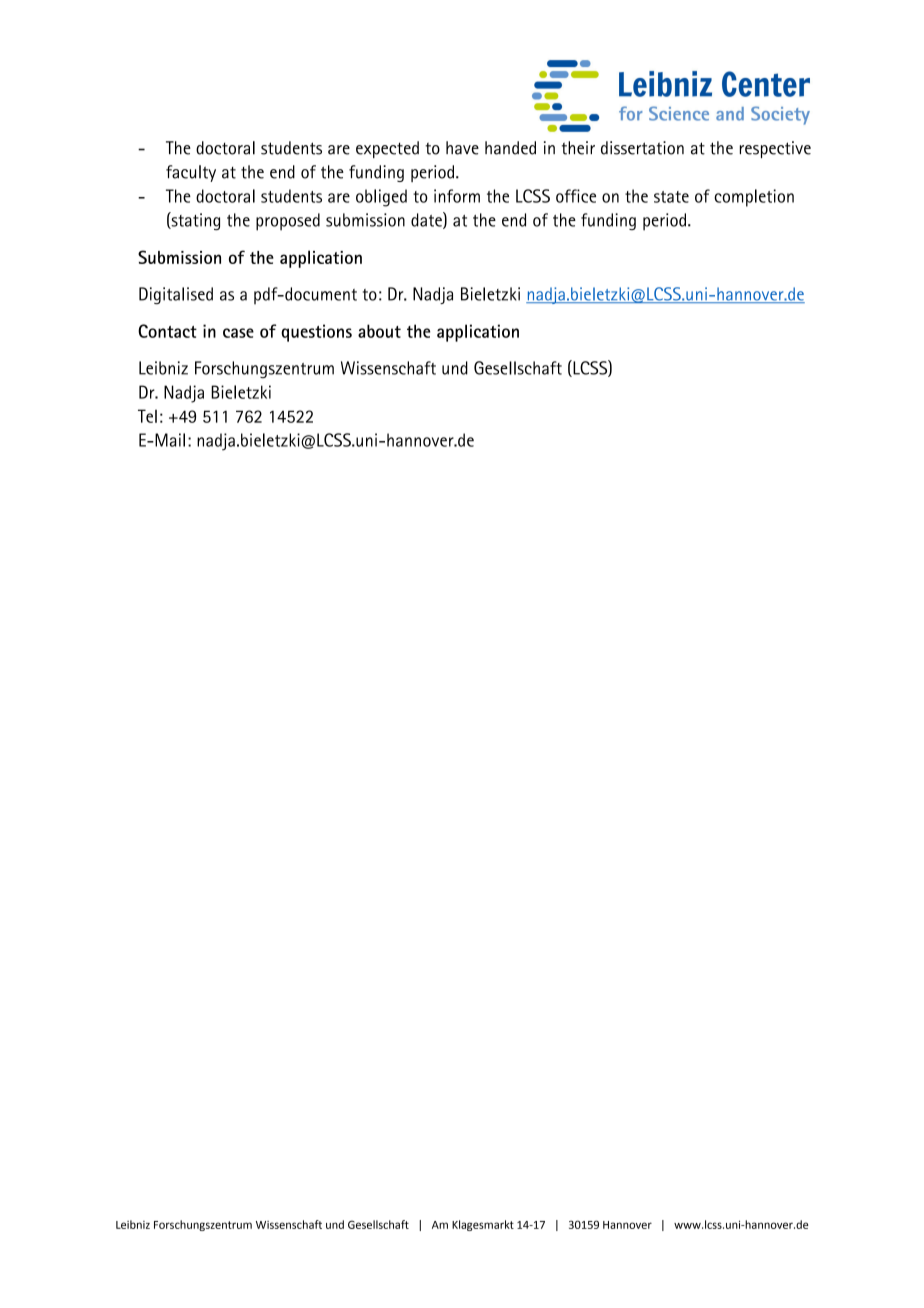 The image size is (924, 1308). What do you see at coordinates (147, 416) in the screenshot?
I see `Tel` at bounding box center [147, 416].
